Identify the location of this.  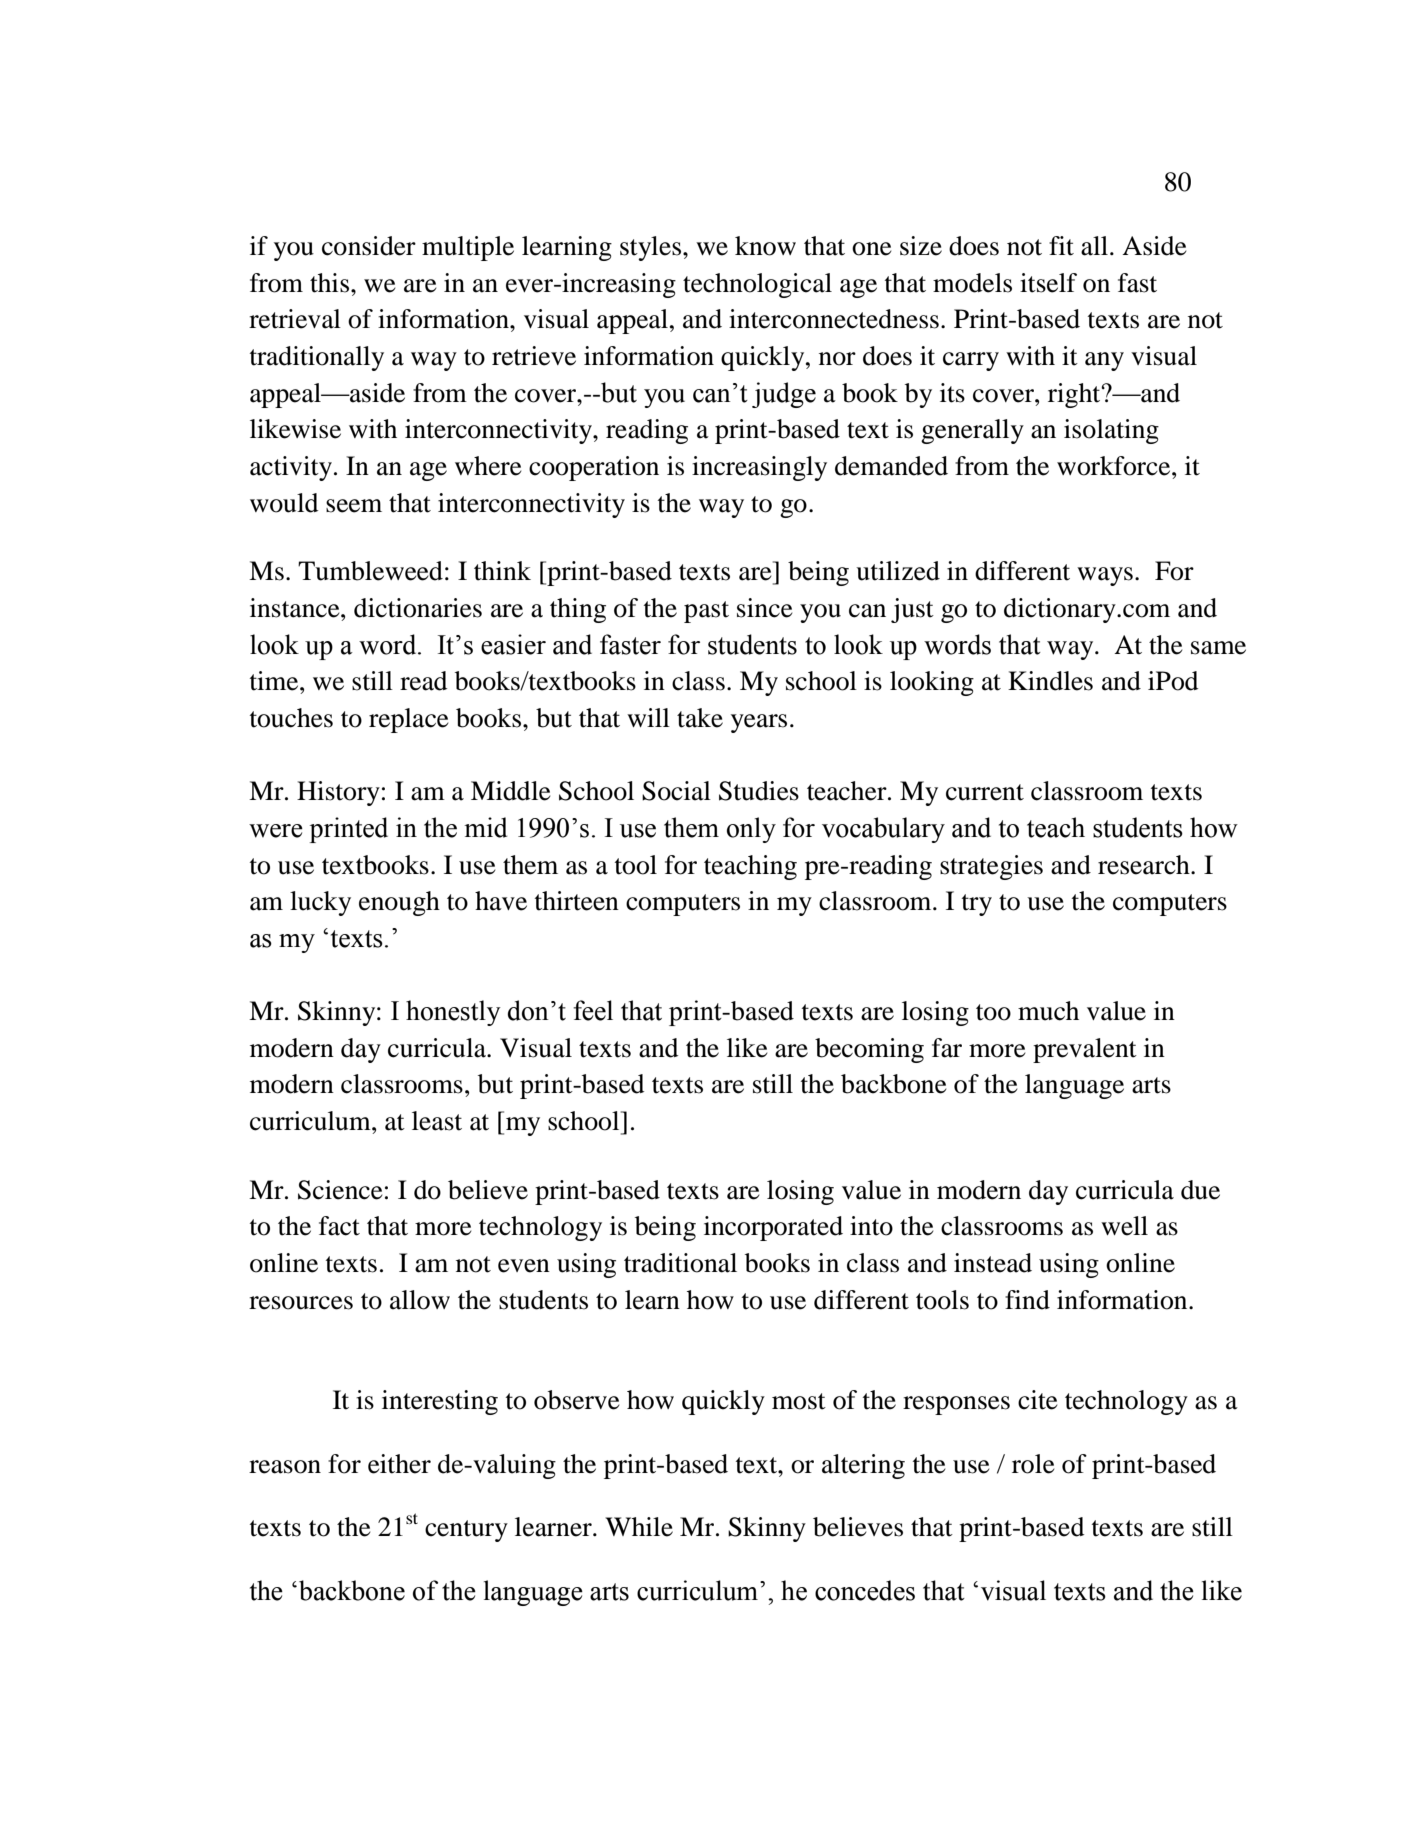
(329, 283).
